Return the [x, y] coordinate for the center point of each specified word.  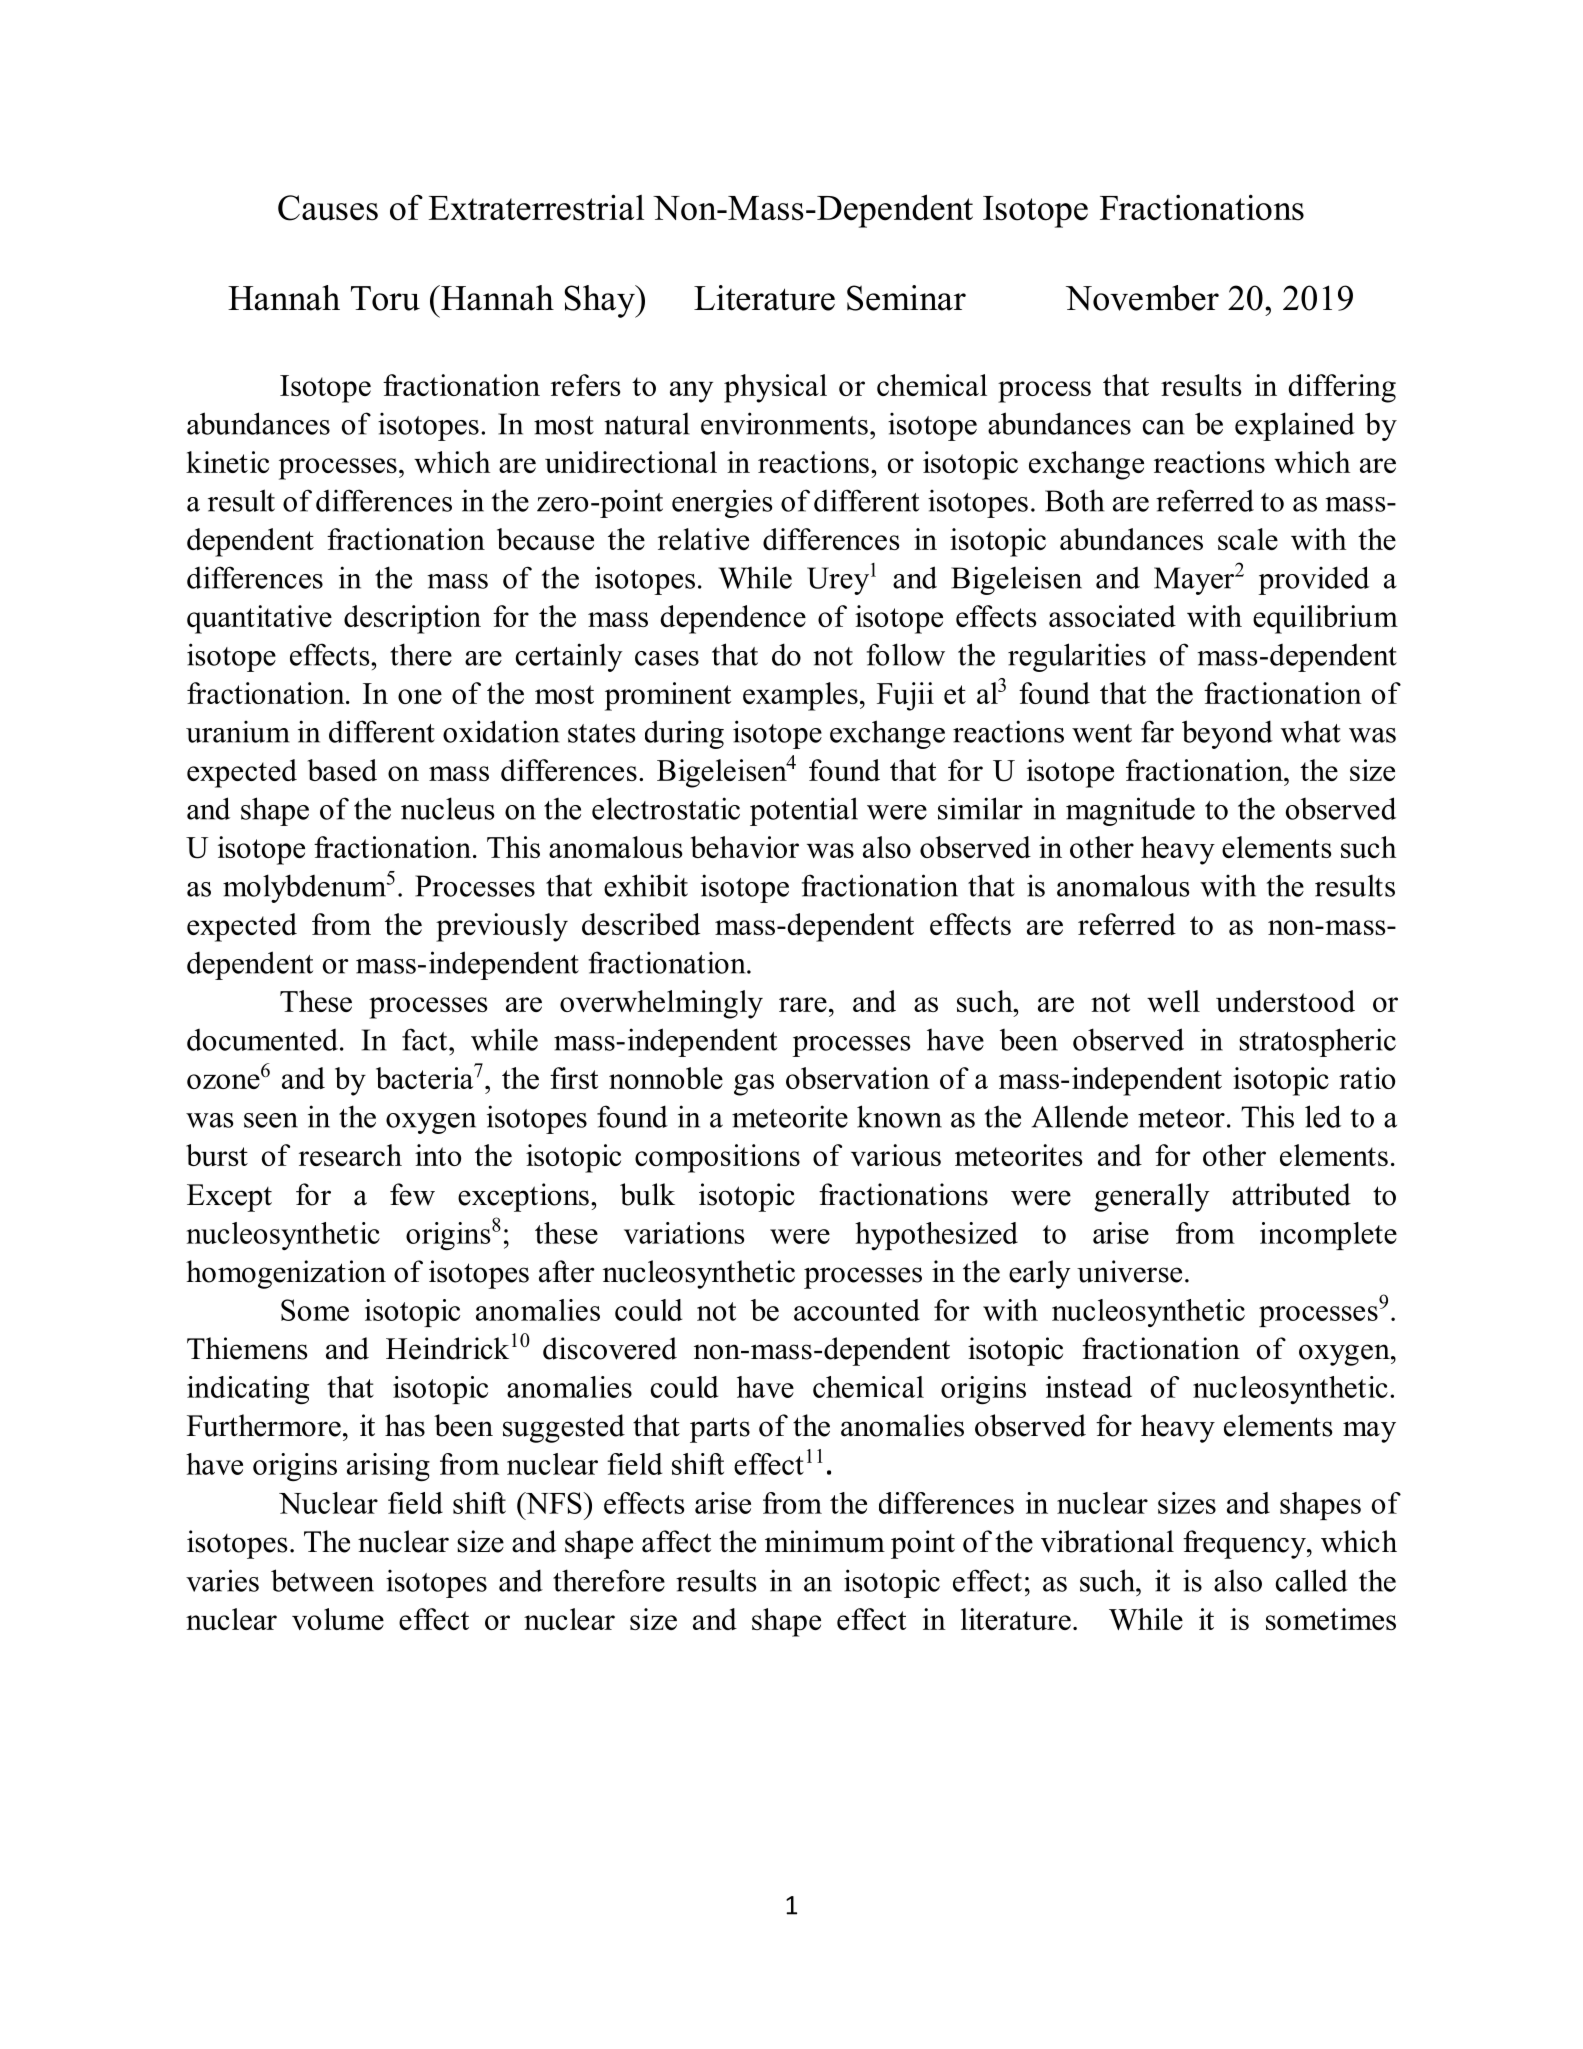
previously [502, 927]
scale [1248, 539]
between [322, 1580]
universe [1129, 1271]
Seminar [906, 298]
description [412, 619]
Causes [328, 208]
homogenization [286, 1274]
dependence [733, 619]
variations [684, 1233]
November [1142, 298]
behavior [745, 847]
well [1173, 1001]
